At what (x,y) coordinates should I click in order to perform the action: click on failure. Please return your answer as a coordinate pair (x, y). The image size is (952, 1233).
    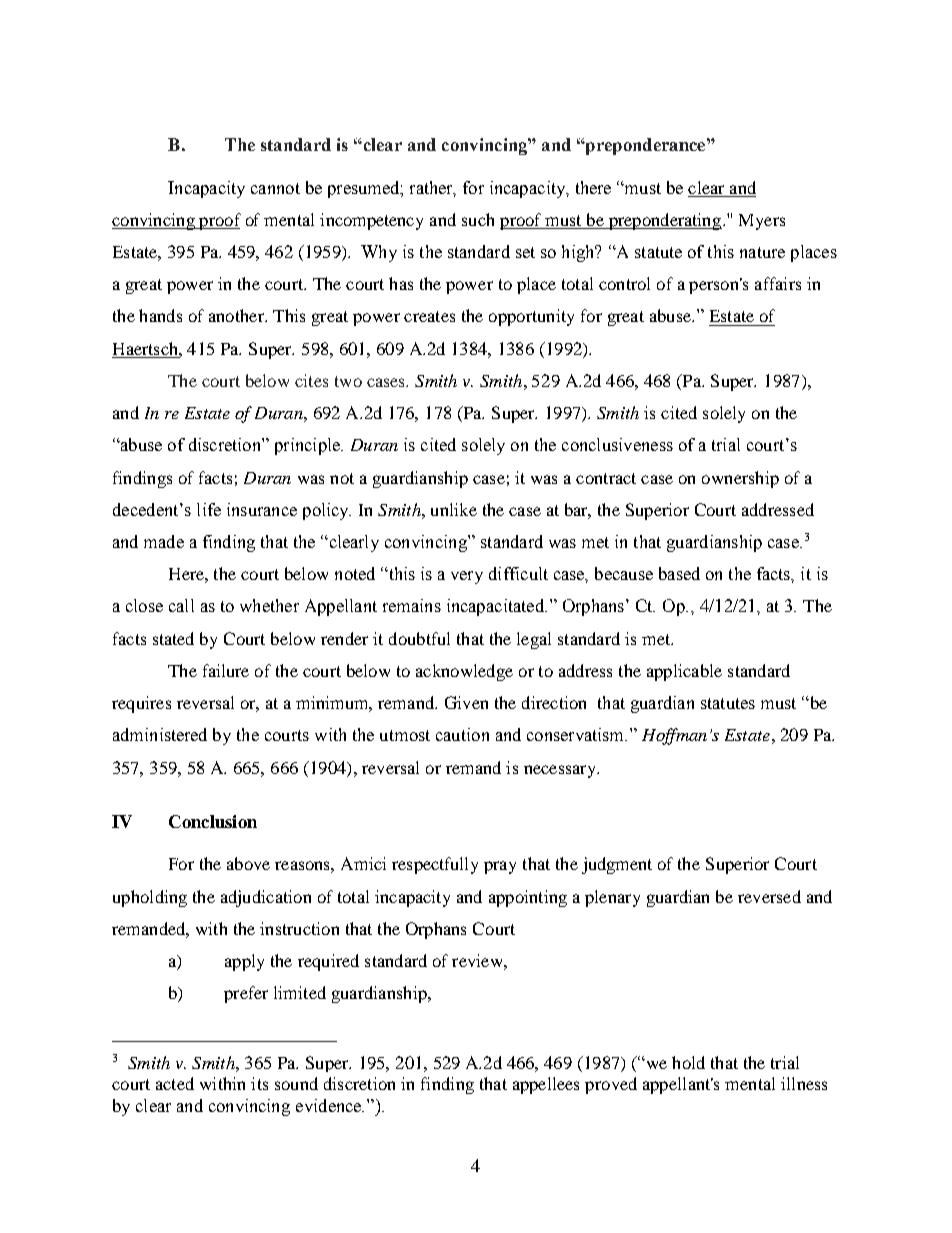
    Looking at the image, I should click on (226, 670).
